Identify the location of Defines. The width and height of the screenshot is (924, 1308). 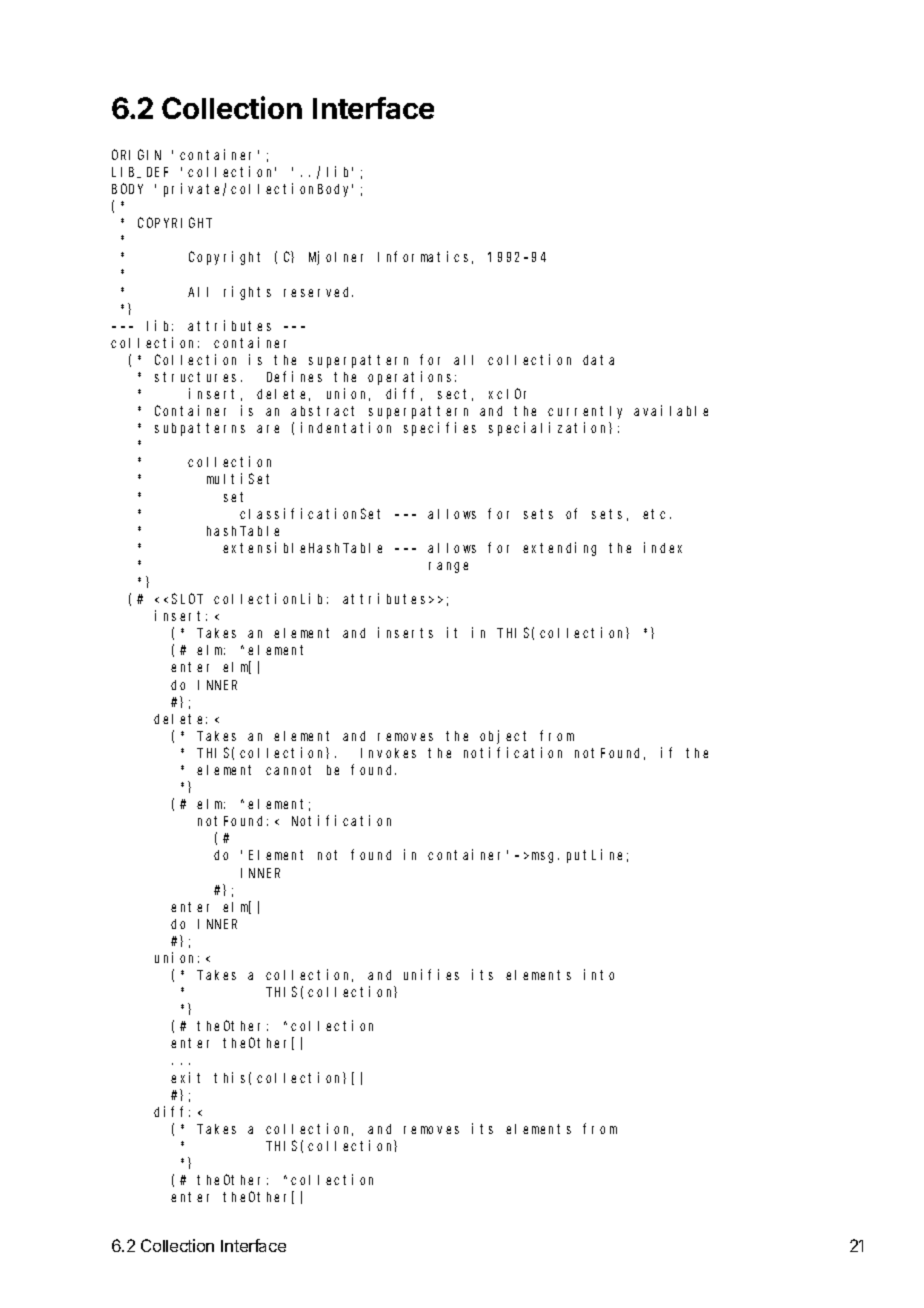
(294, 376).
